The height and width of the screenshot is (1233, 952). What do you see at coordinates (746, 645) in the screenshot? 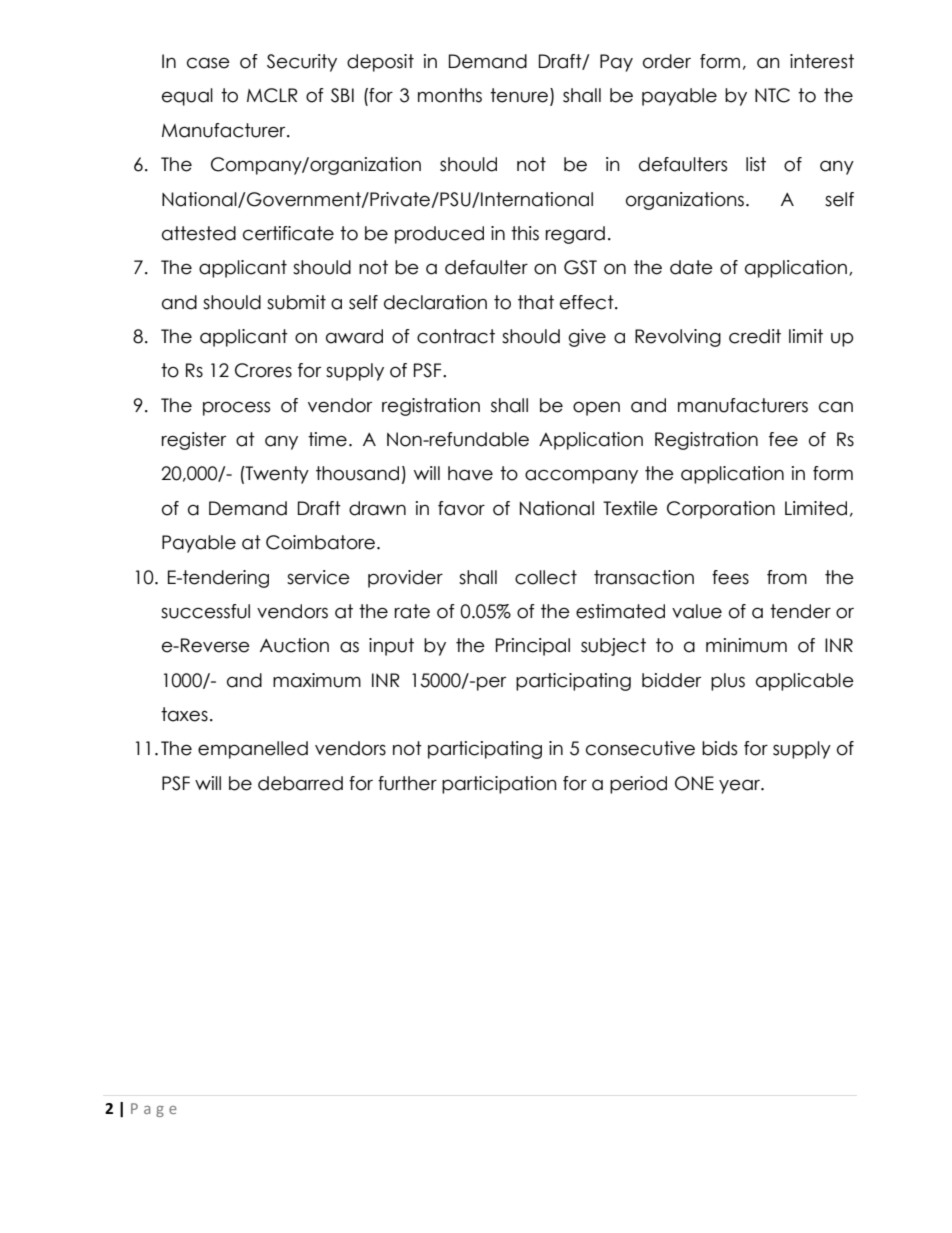
I see `minimum` at bounding box center [746, 645].
